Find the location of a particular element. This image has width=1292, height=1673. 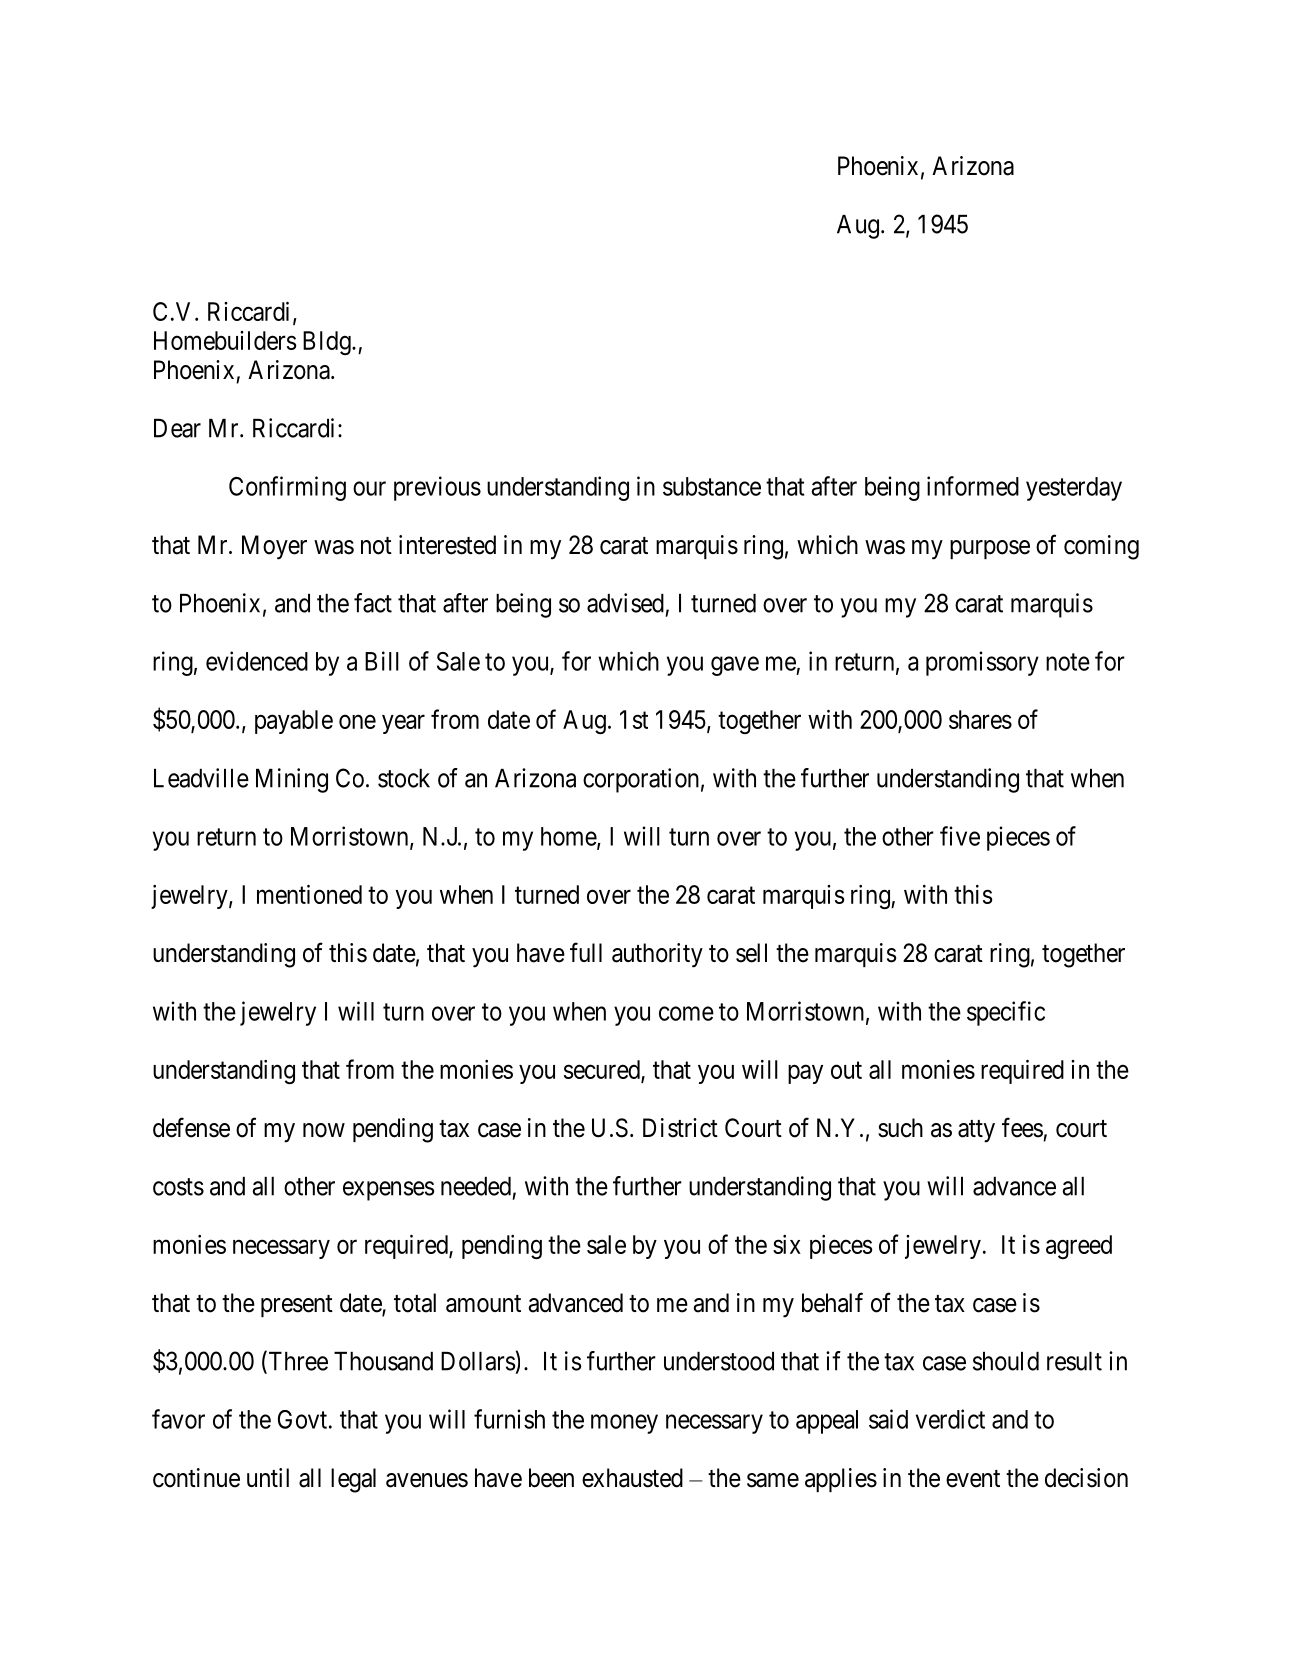

informed is located at coordinates (973, 486).
